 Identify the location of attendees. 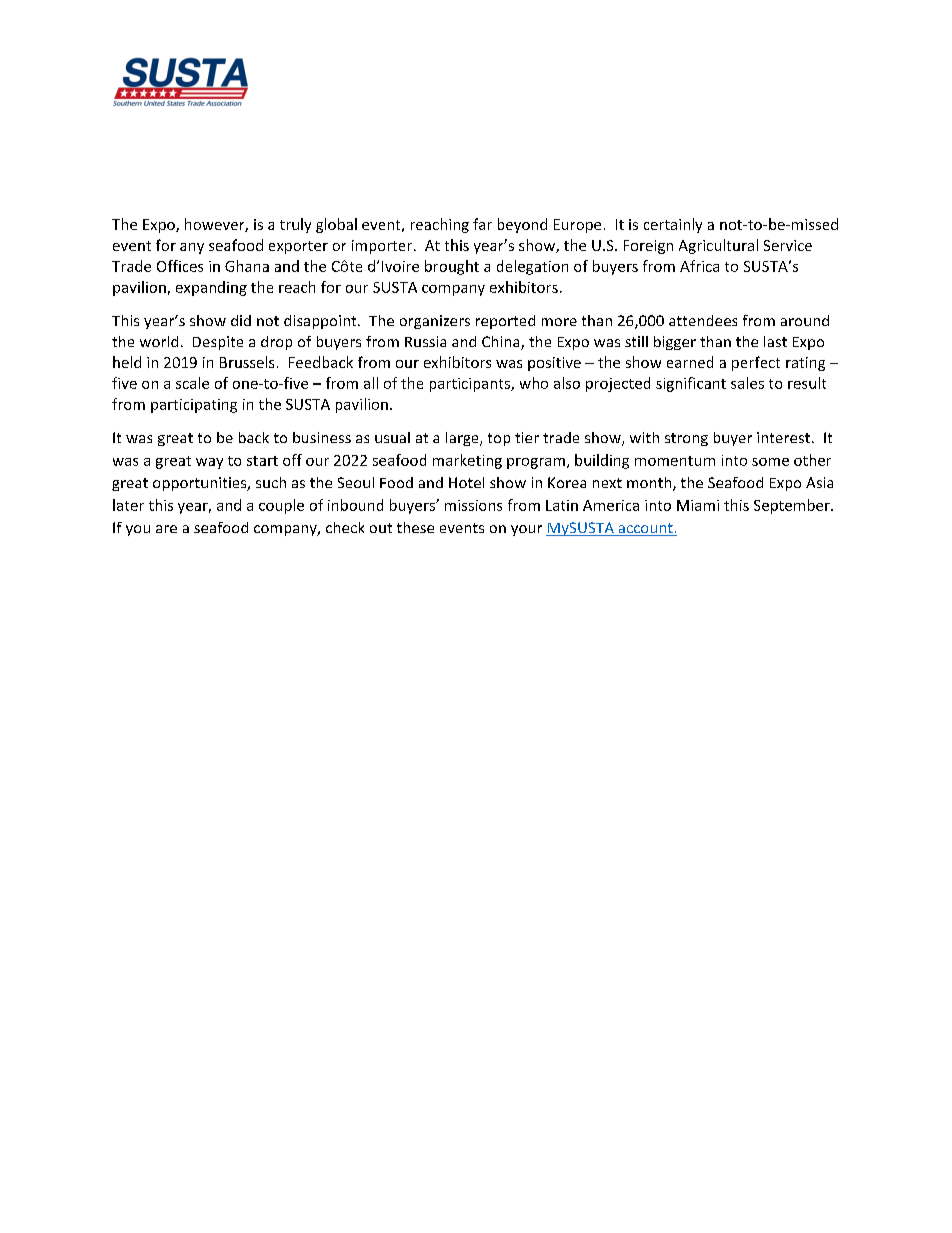
(703, 320).
